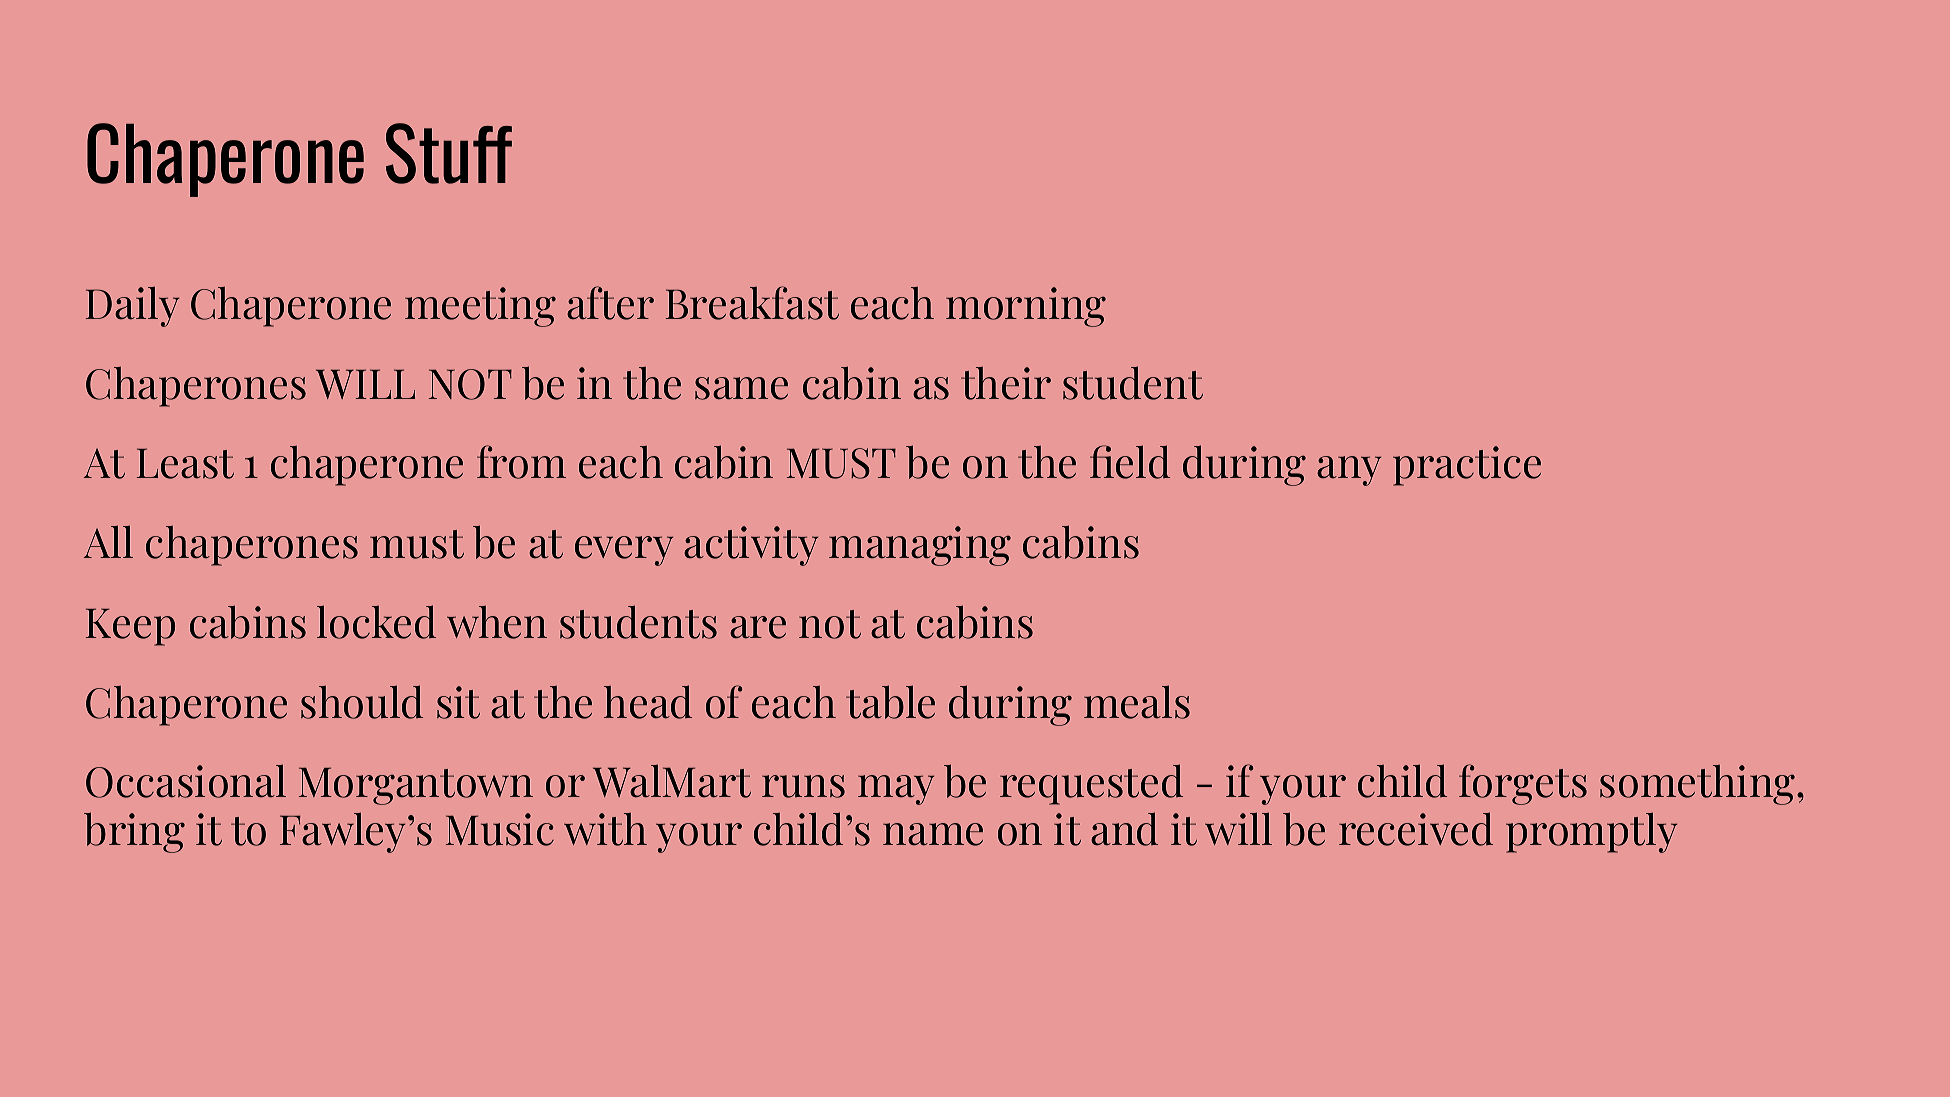 Image resolution: width=1950 pixels, height=1097 pixels. I want to click on Stuff, so click(449, 153).
